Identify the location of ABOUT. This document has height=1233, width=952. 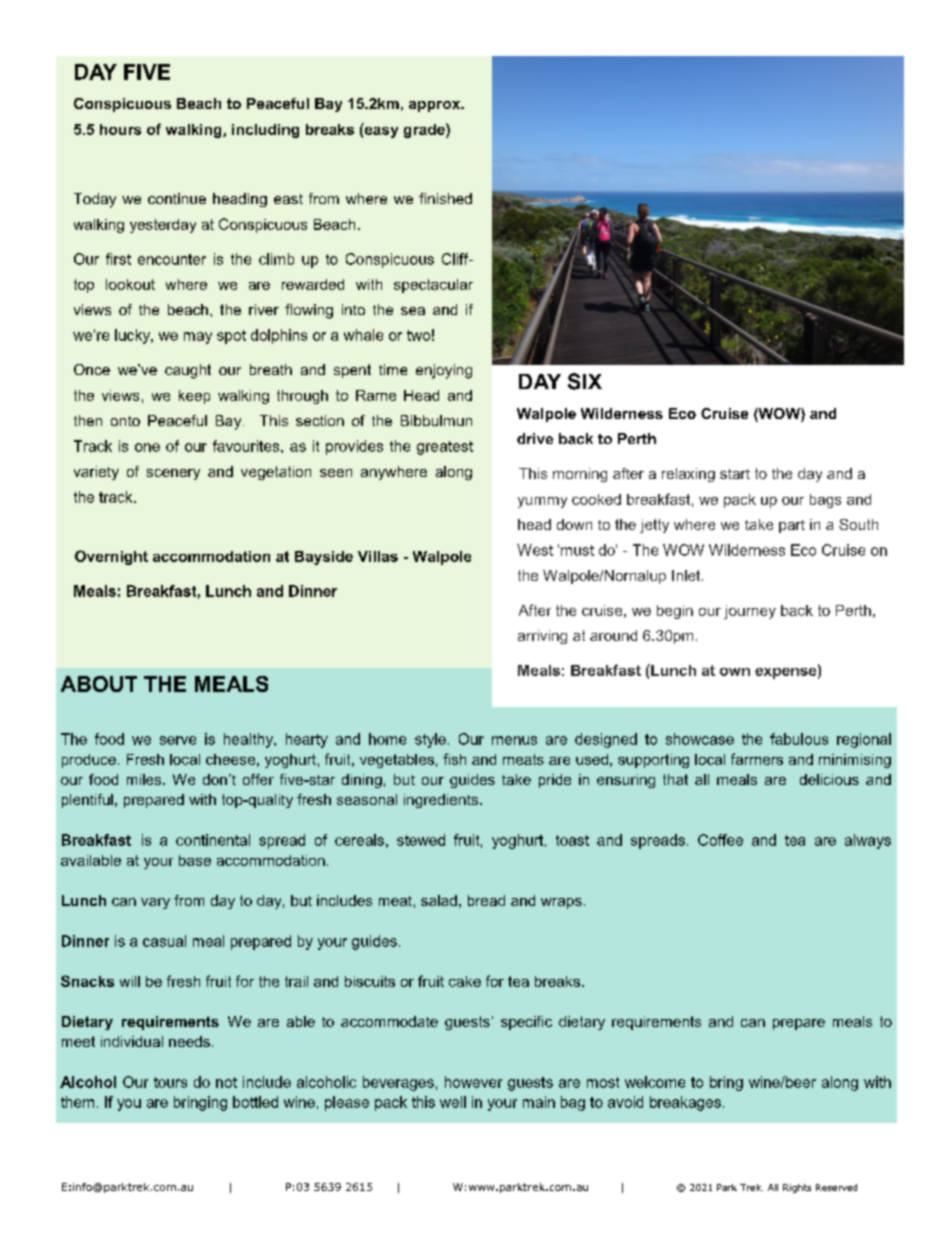
(99, 684).
